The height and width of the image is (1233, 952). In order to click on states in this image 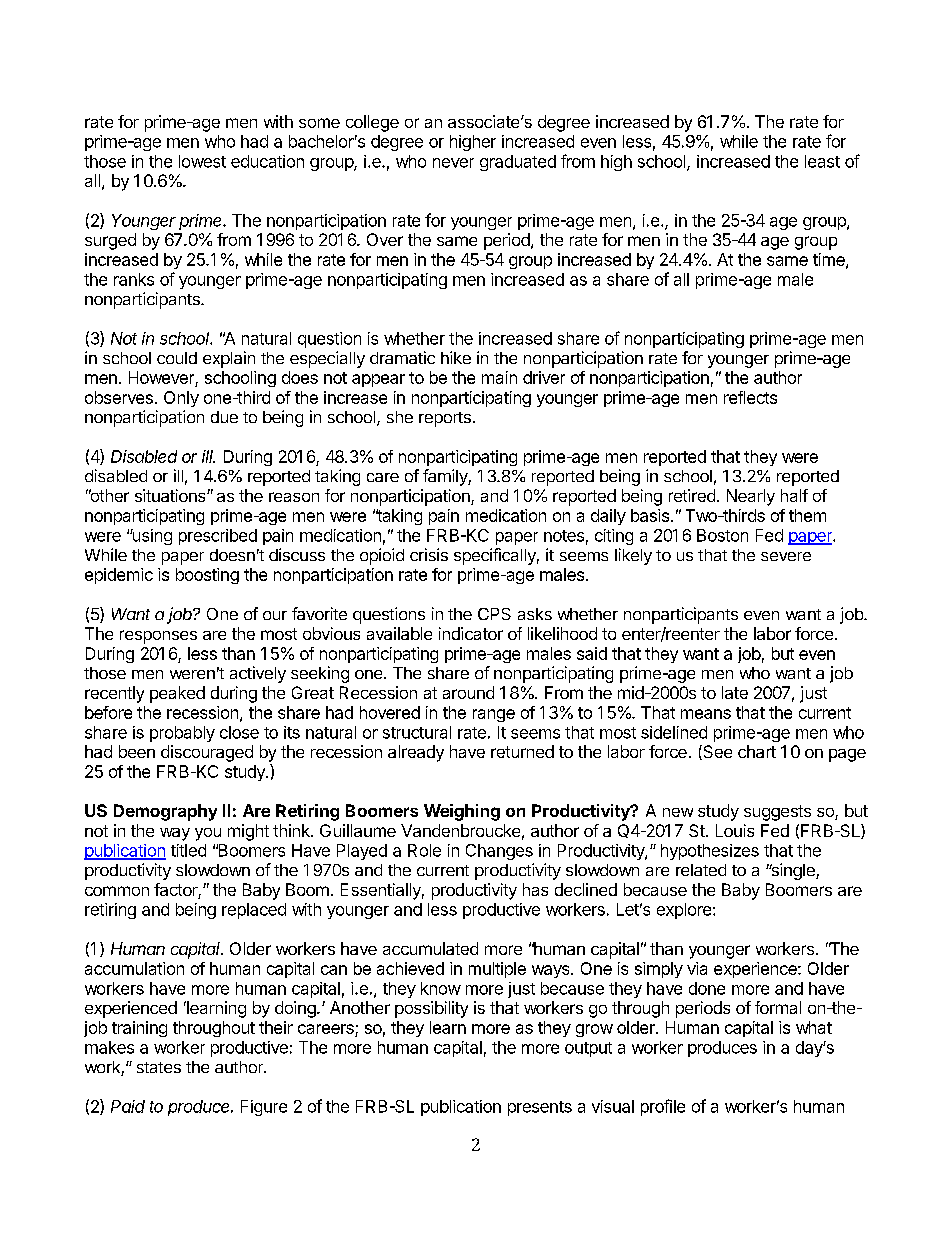, I will do `click(159, 1067)`.
